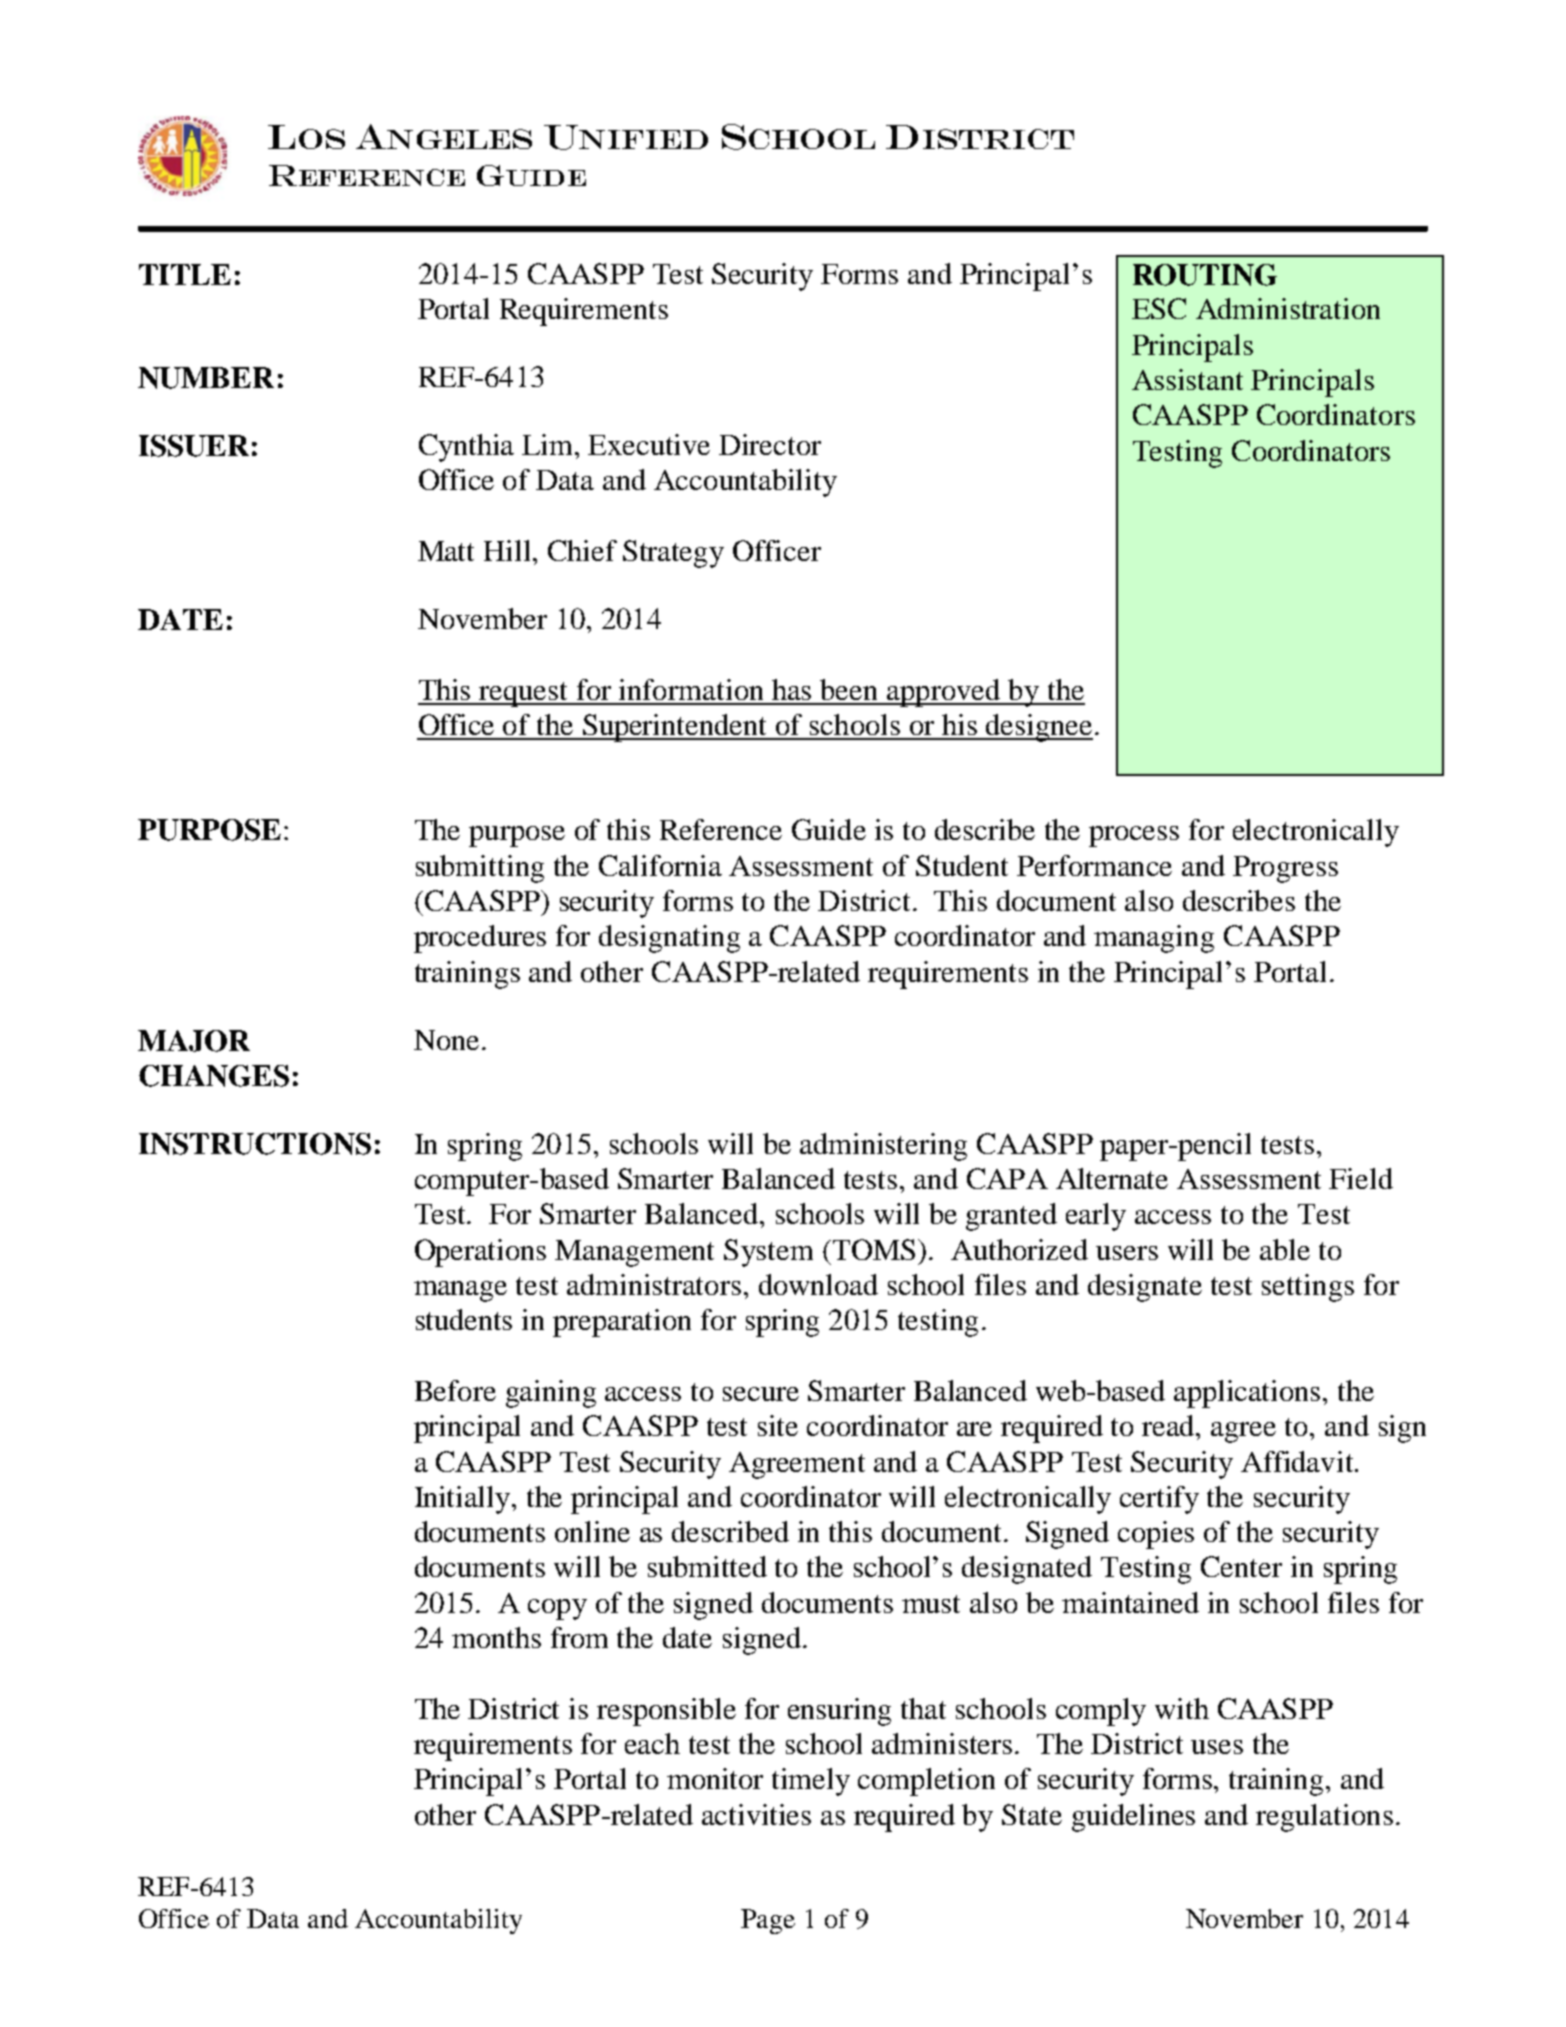 Image resolution: width=1566 pixels, height=2027 pixels. I want to click on ROUTING, so click(1205, 275).
